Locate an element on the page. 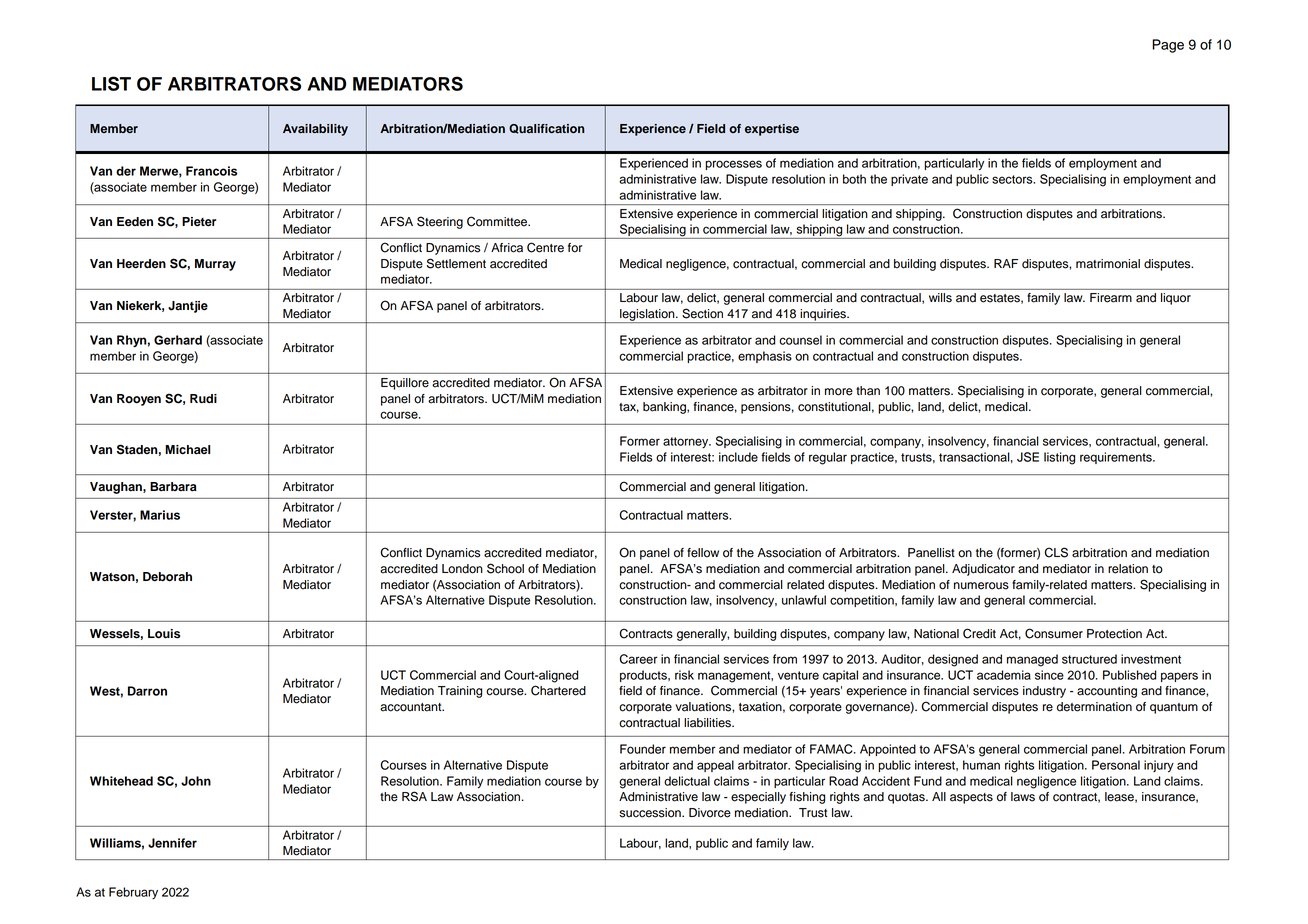  Page is located at coordinates (1168, 46).
